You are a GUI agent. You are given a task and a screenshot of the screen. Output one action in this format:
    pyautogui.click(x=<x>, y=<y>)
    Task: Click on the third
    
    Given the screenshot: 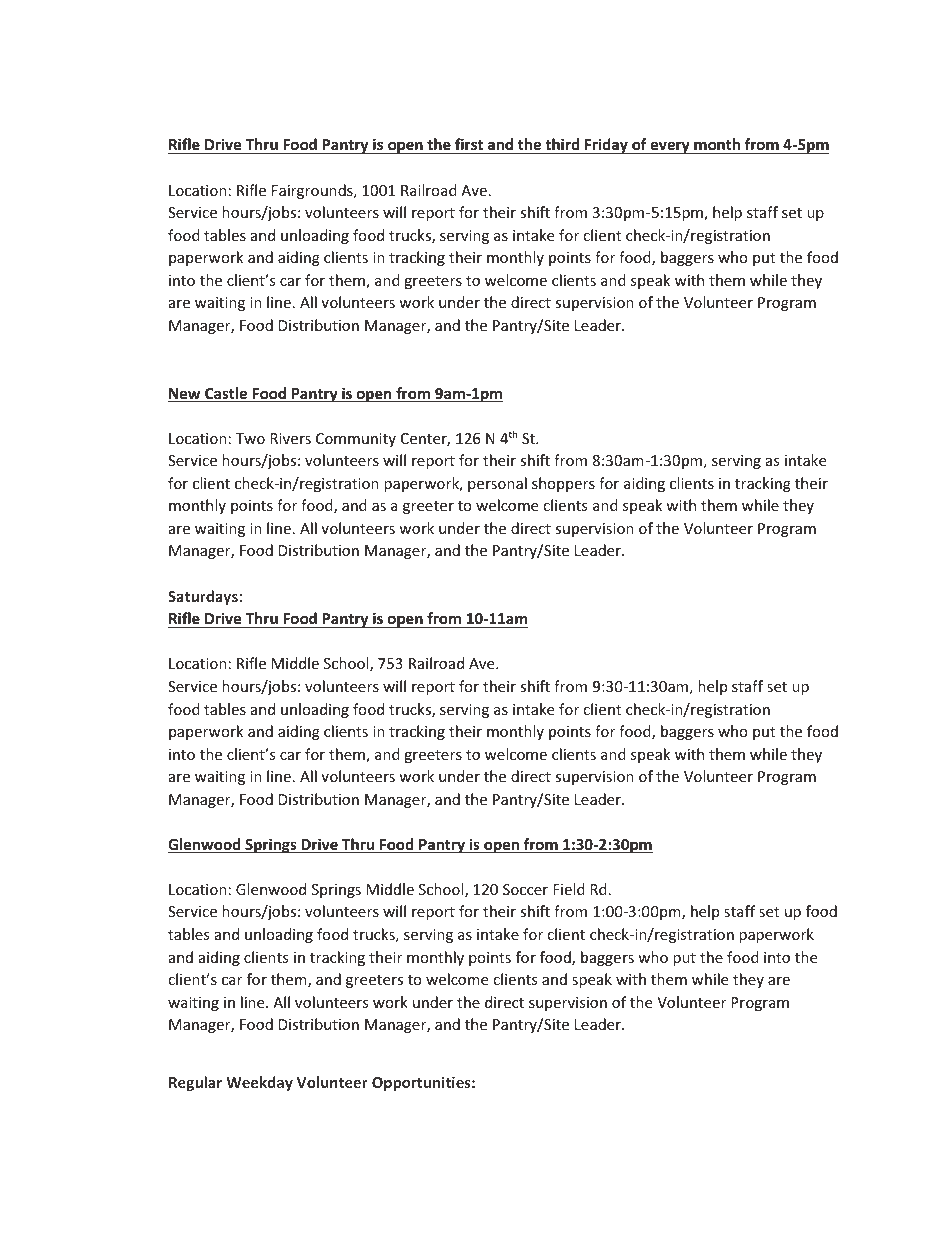 What is the action you would take?
    pyautogui.click(x=562, y=146)
